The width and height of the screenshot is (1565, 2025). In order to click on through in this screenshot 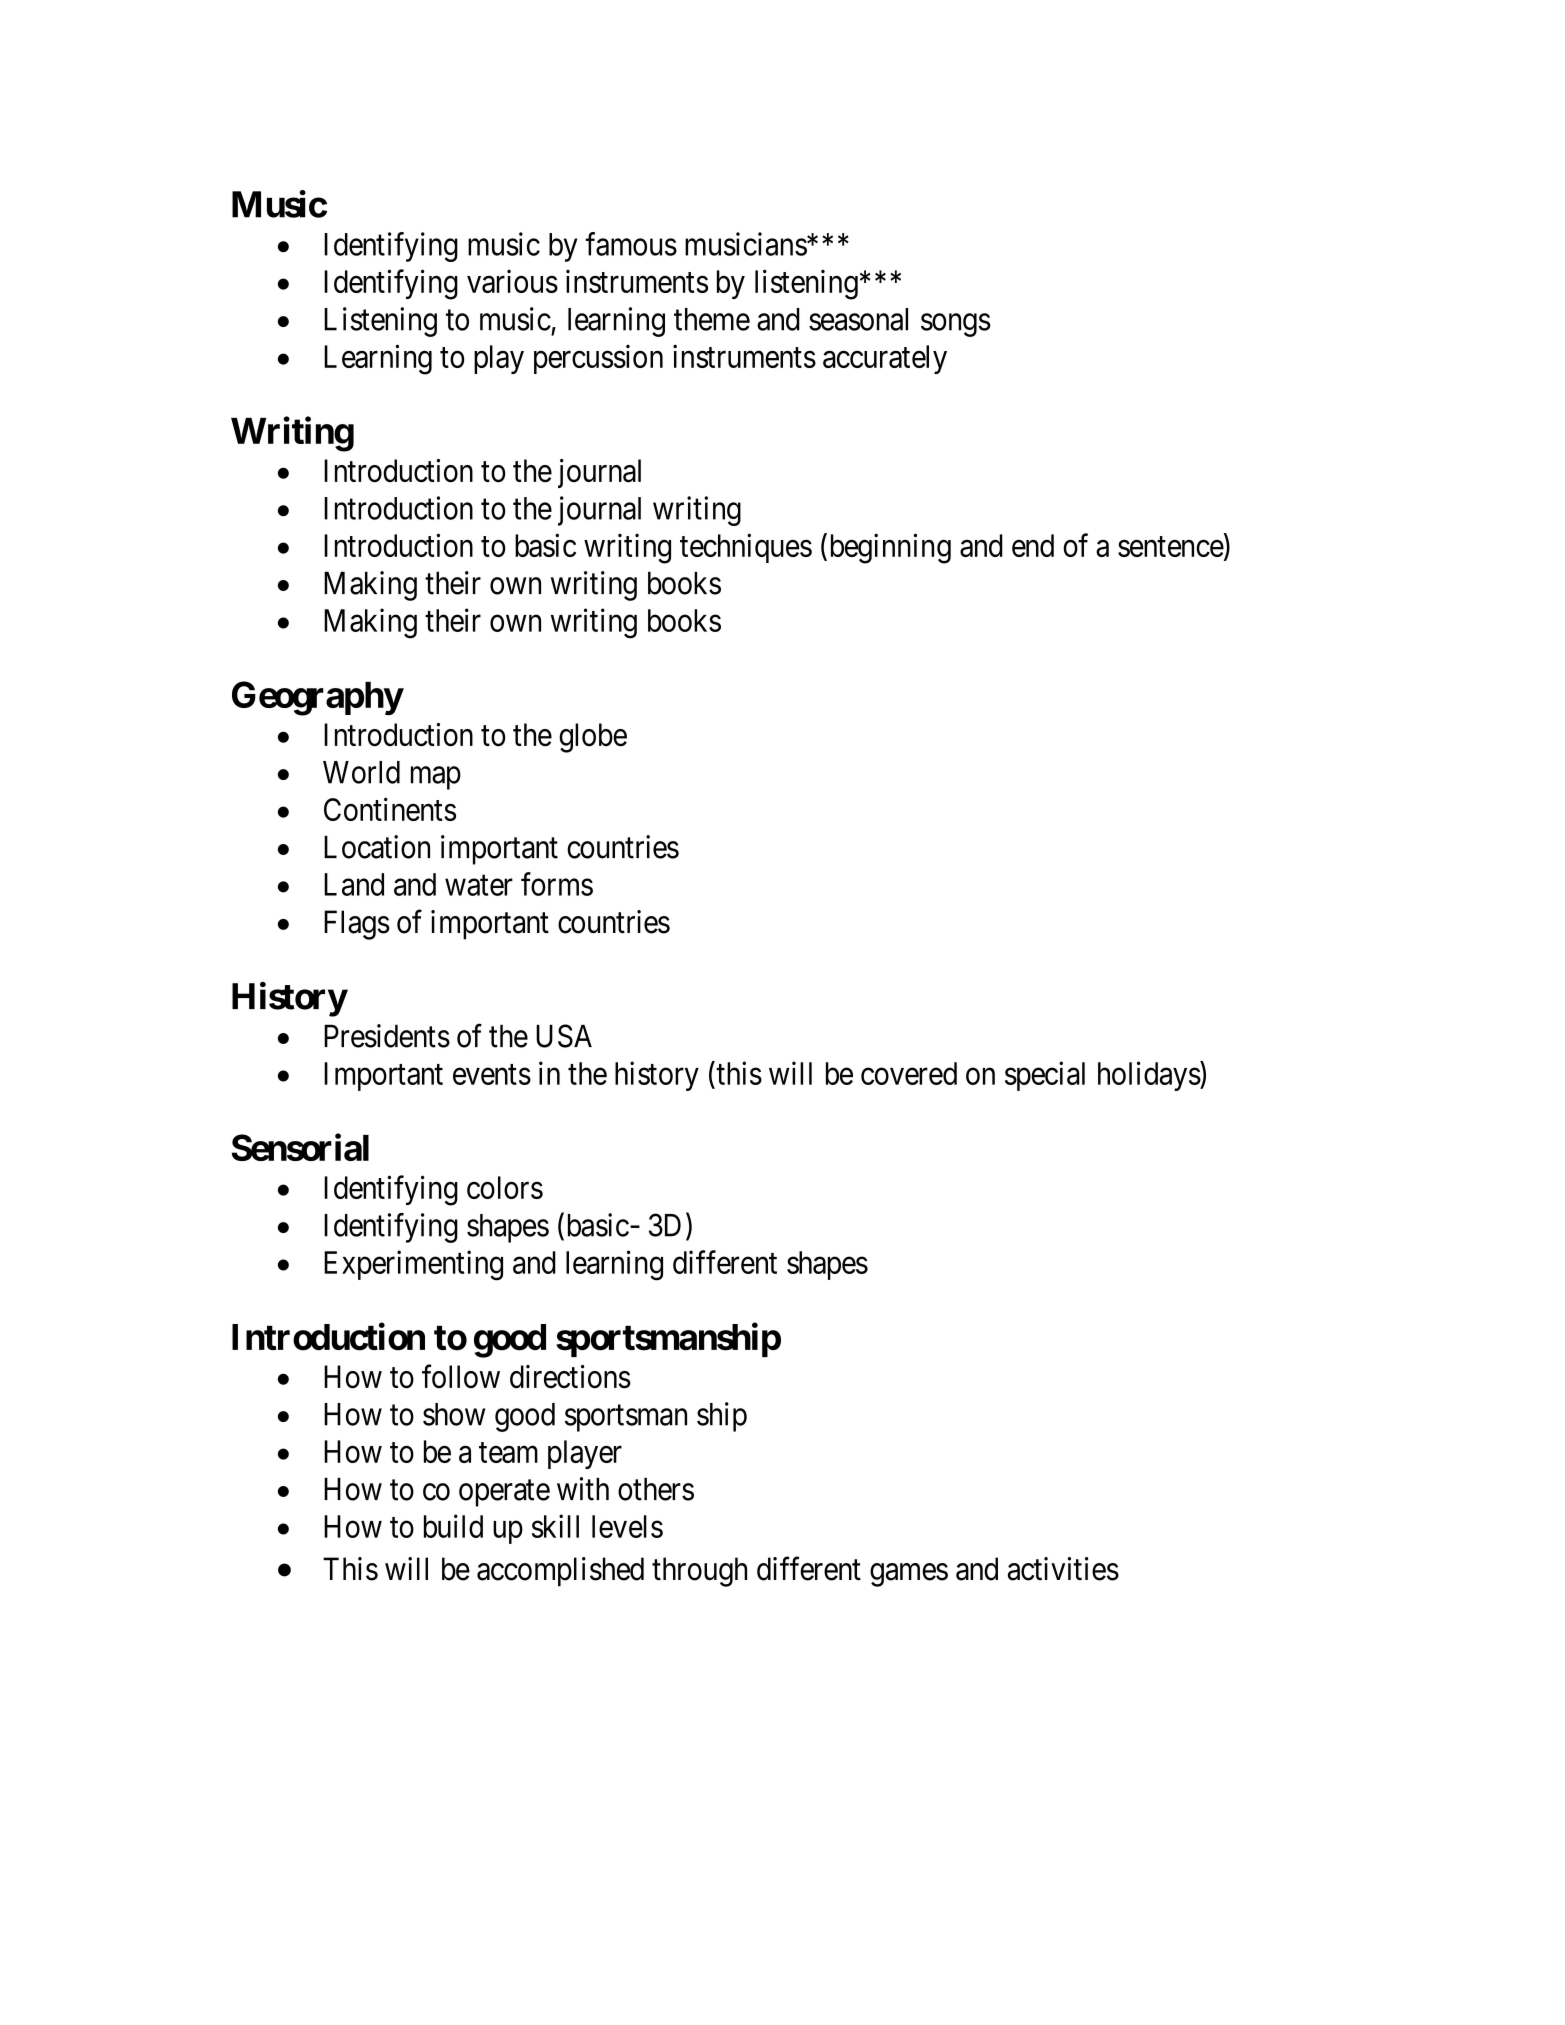, I will do `click(699, 1572)`.
